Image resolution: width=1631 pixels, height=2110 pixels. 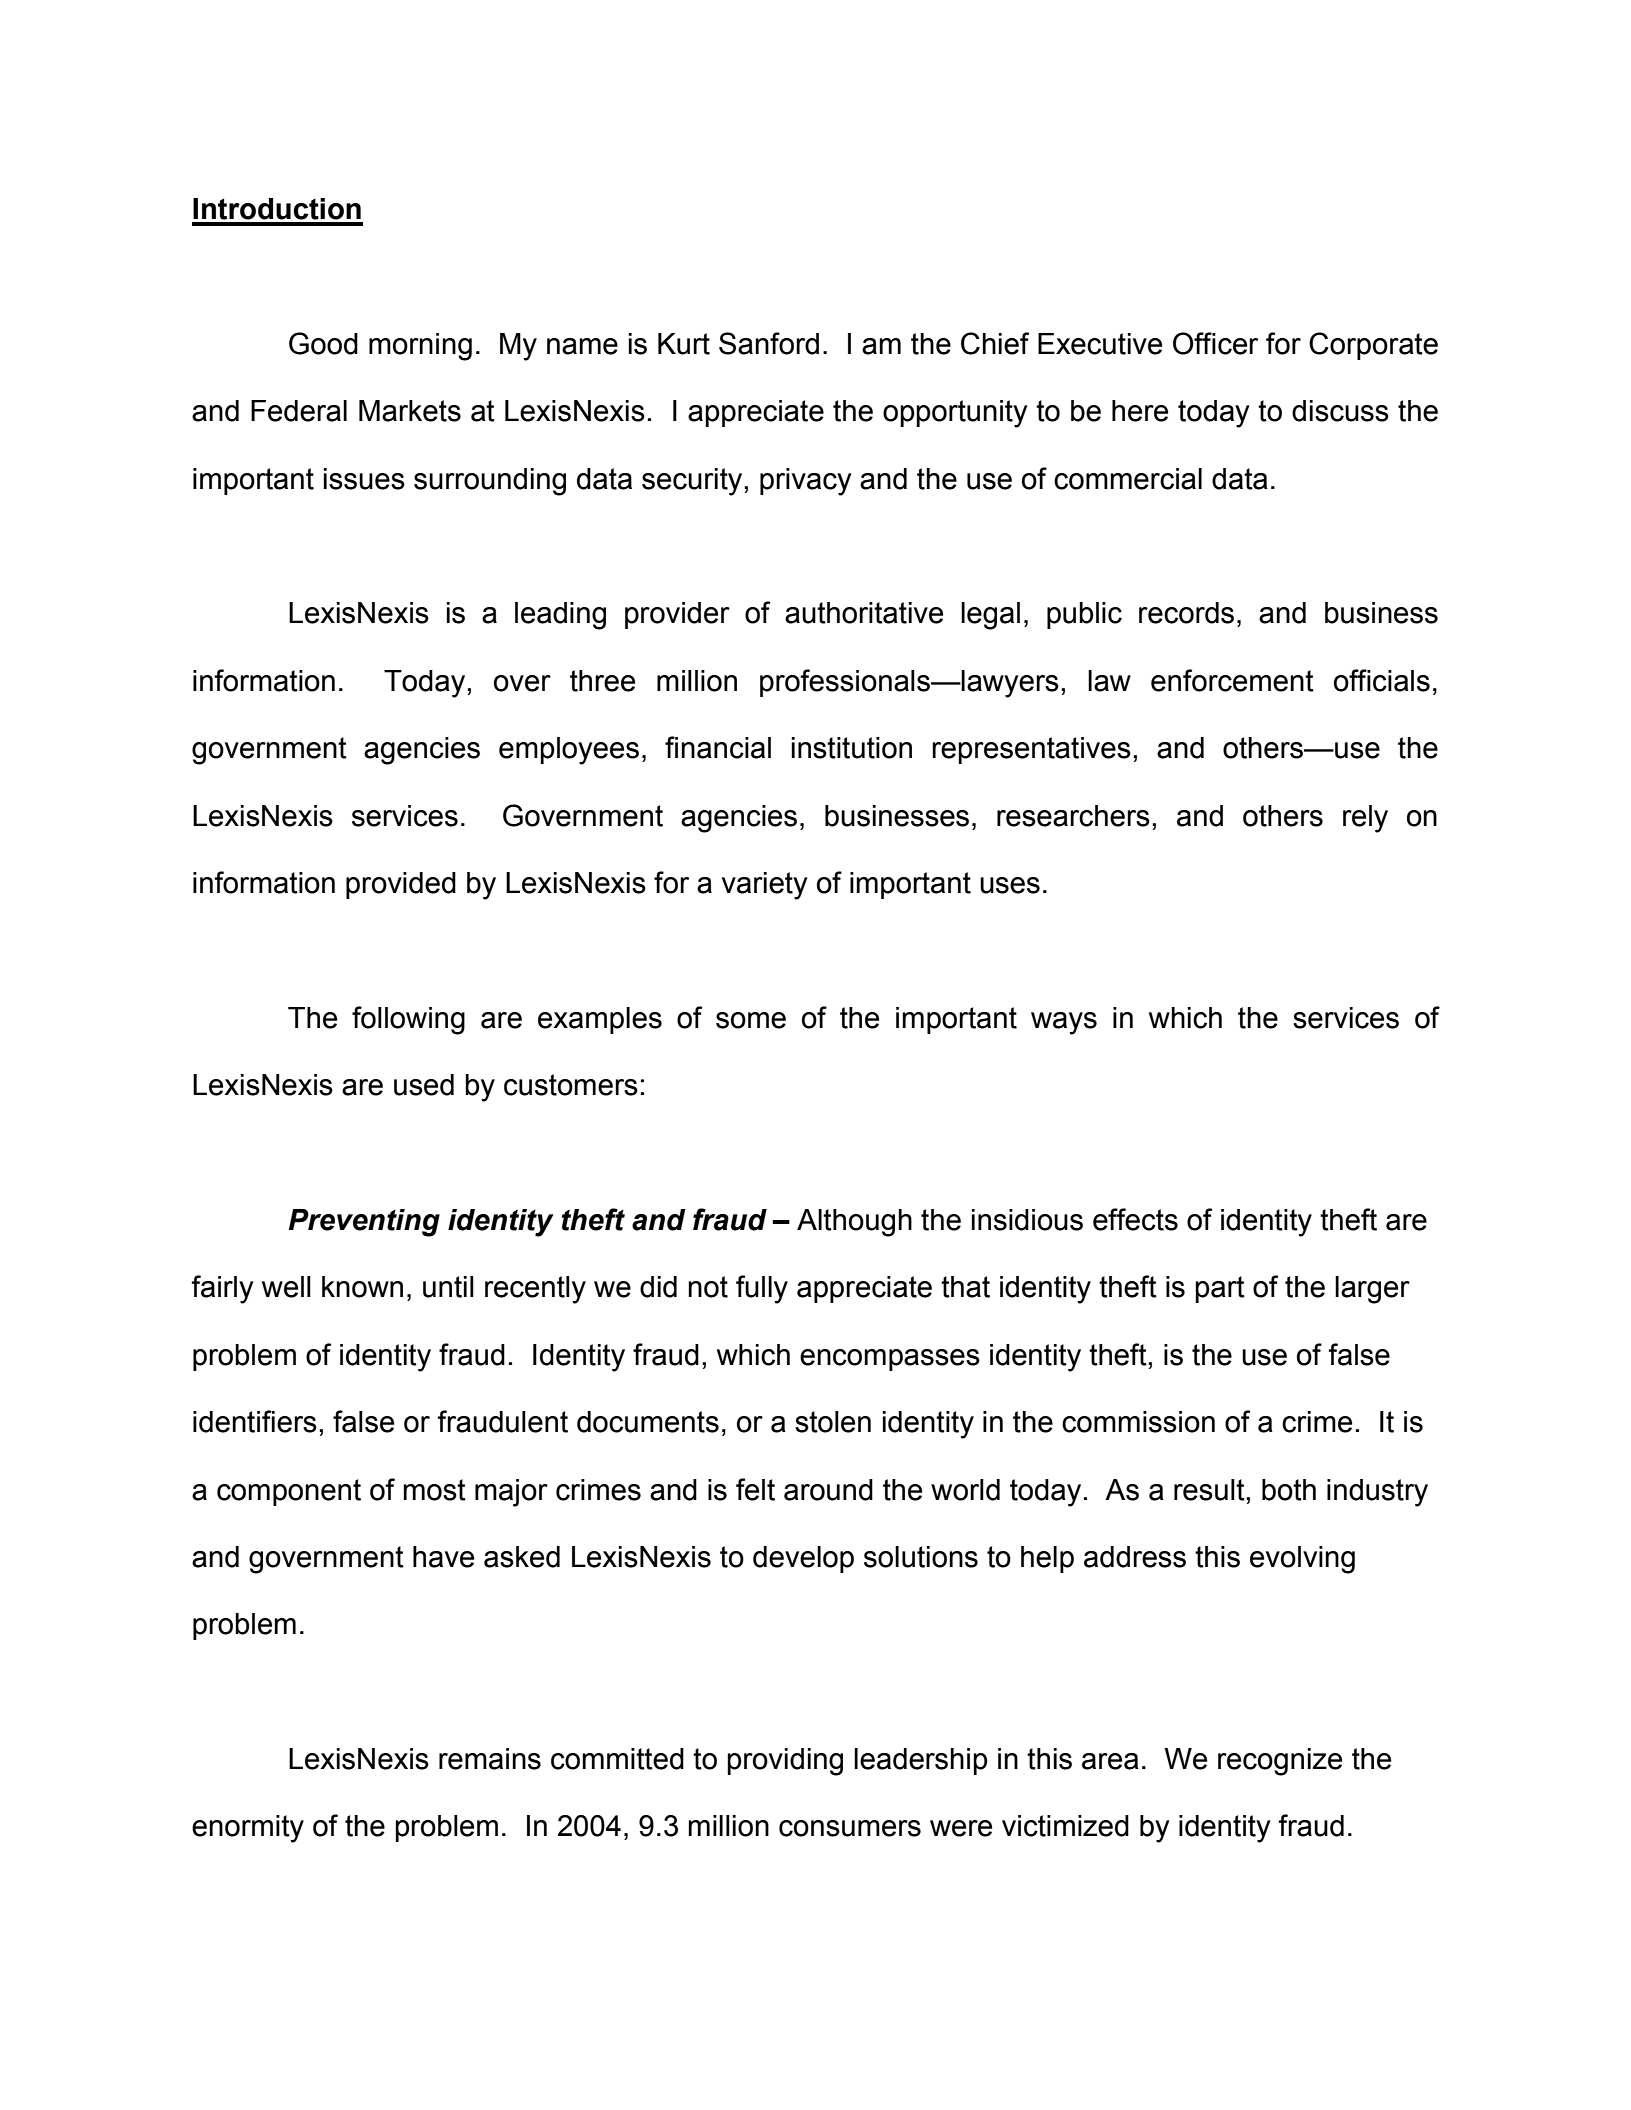 I want to click on enormity, so click(x=248, y=1829).
